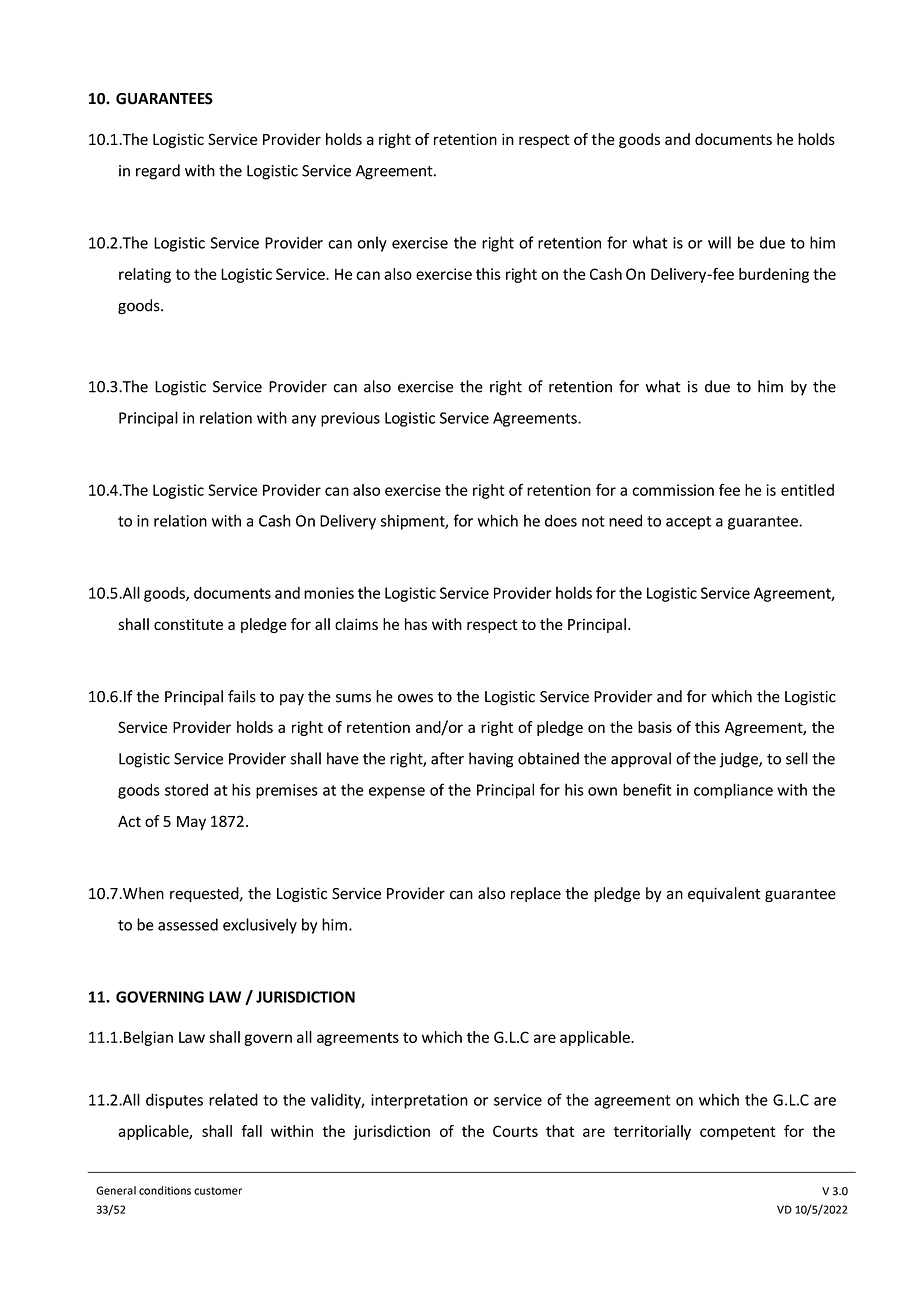  What do you see at coordinates (158, 172) in the screenshot?
I see `regard` at bounding box center [158, 172].
